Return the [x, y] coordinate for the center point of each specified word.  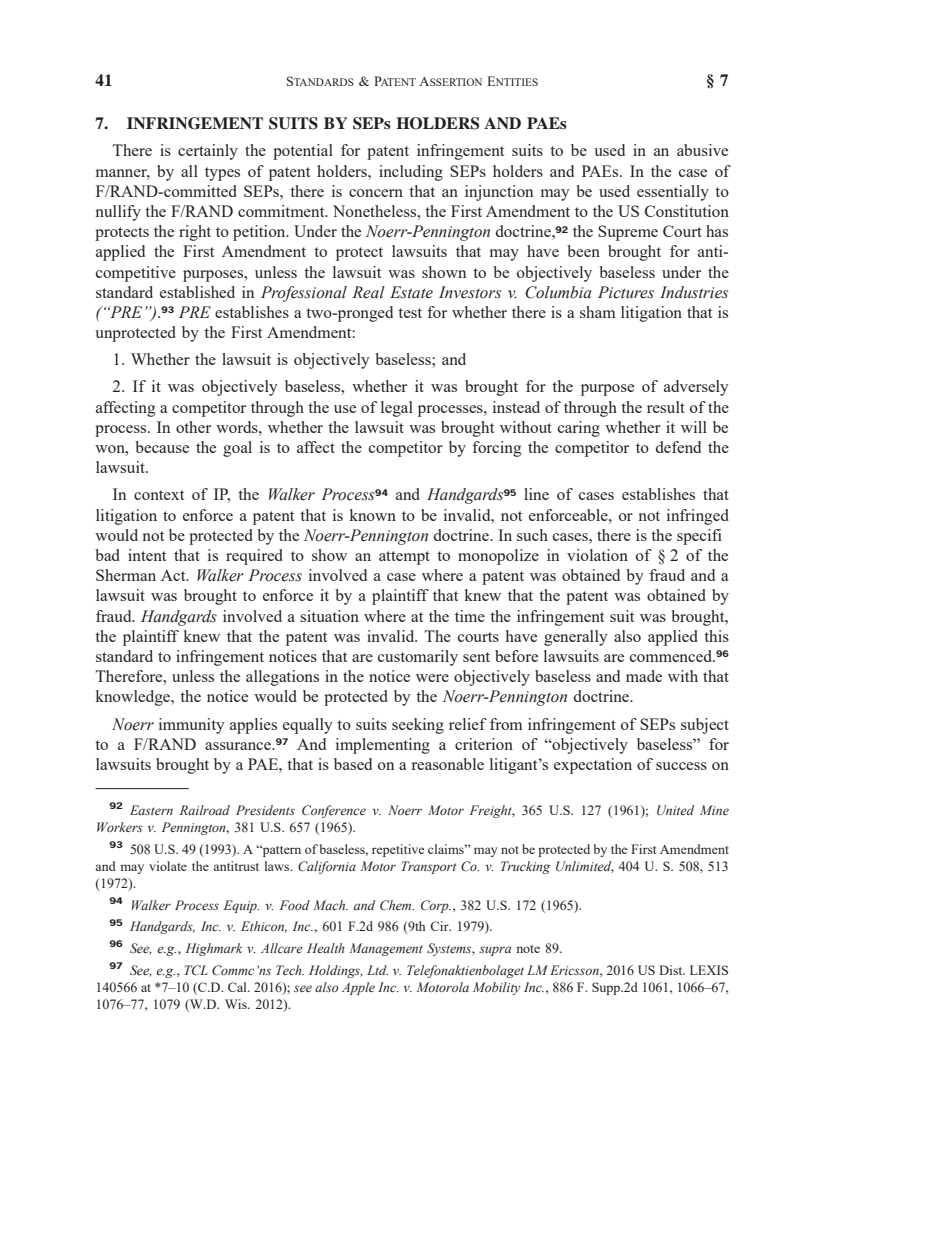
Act [174, 575]
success [681, 766]
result [666, 407]
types [222, 174]
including [411, 173]
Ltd [377, 970]
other [193, 427]
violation [597, 555]
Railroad [205, 810]
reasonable [447, 764]
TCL [196, 970]
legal [397, 409]
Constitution [687, 211]
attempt [404, 558]
